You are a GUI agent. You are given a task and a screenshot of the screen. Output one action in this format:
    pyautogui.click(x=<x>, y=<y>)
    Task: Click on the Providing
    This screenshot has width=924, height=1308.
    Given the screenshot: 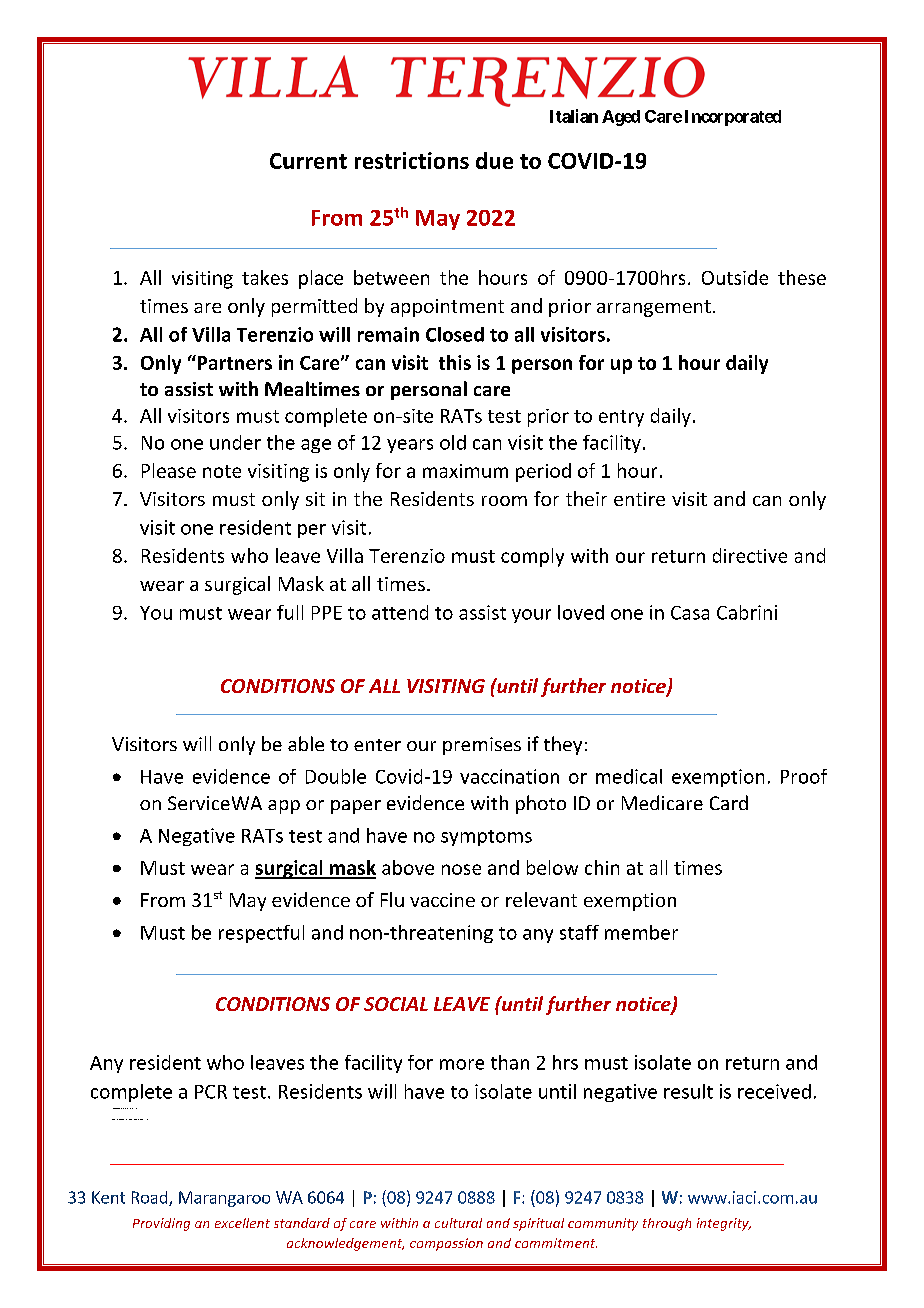 What is the action you would take?
    pyautogui.click(x=161, y=1224)
